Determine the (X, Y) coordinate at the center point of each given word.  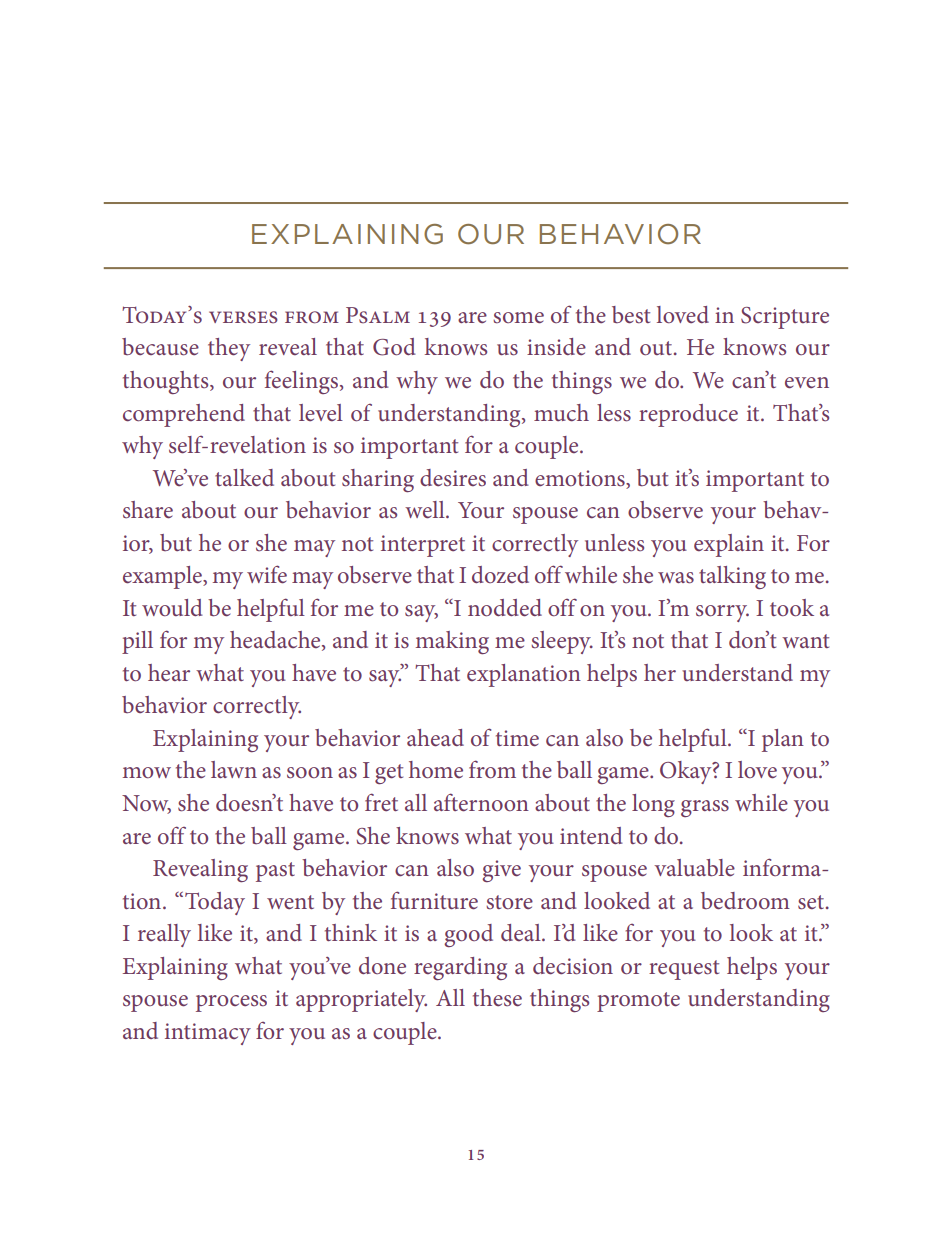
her (660, 672)
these (497, 998)
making (452, 642)
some (518, 318)
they (229, 349)
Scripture (785, 318)
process (231, 1003)
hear (169, 672)
